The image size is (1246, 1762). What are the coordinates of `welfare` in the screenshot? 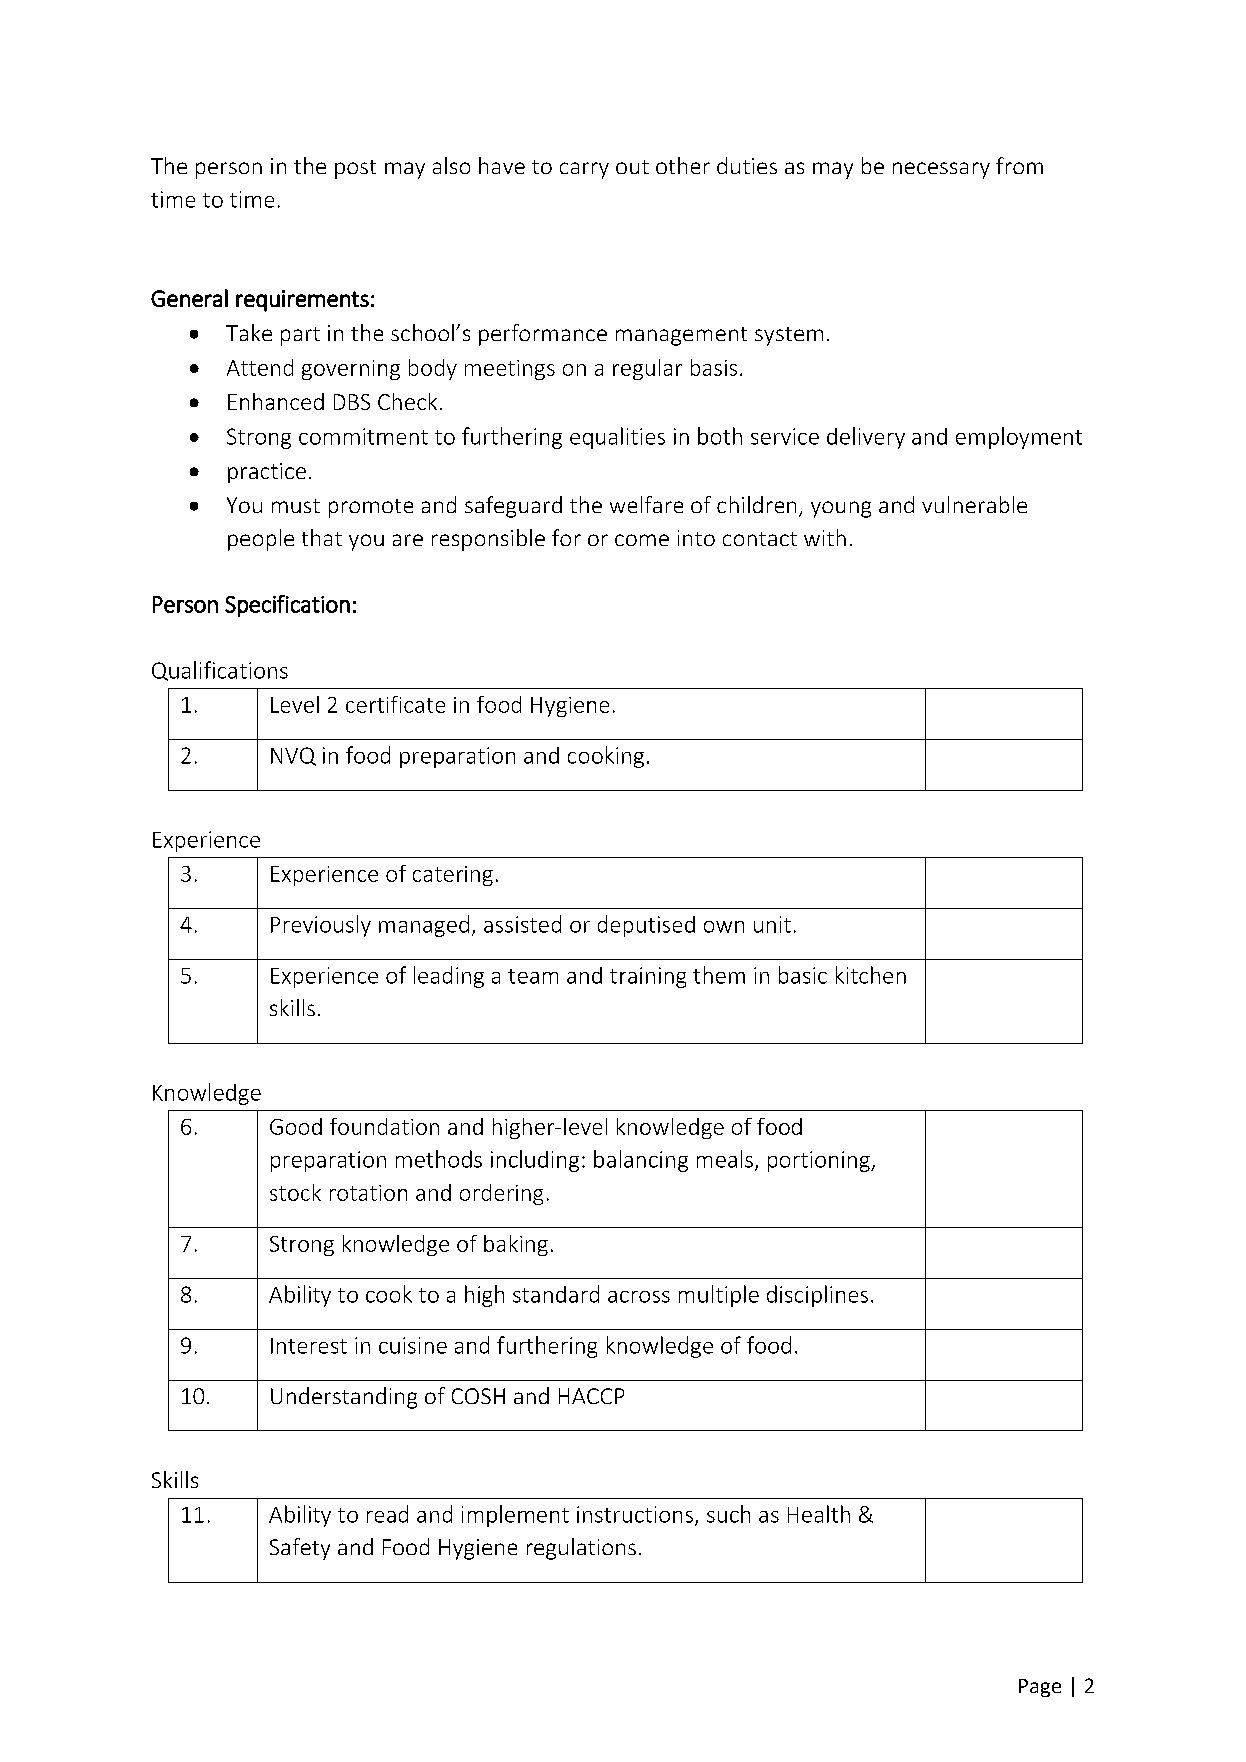 It's located at (646, 504).
